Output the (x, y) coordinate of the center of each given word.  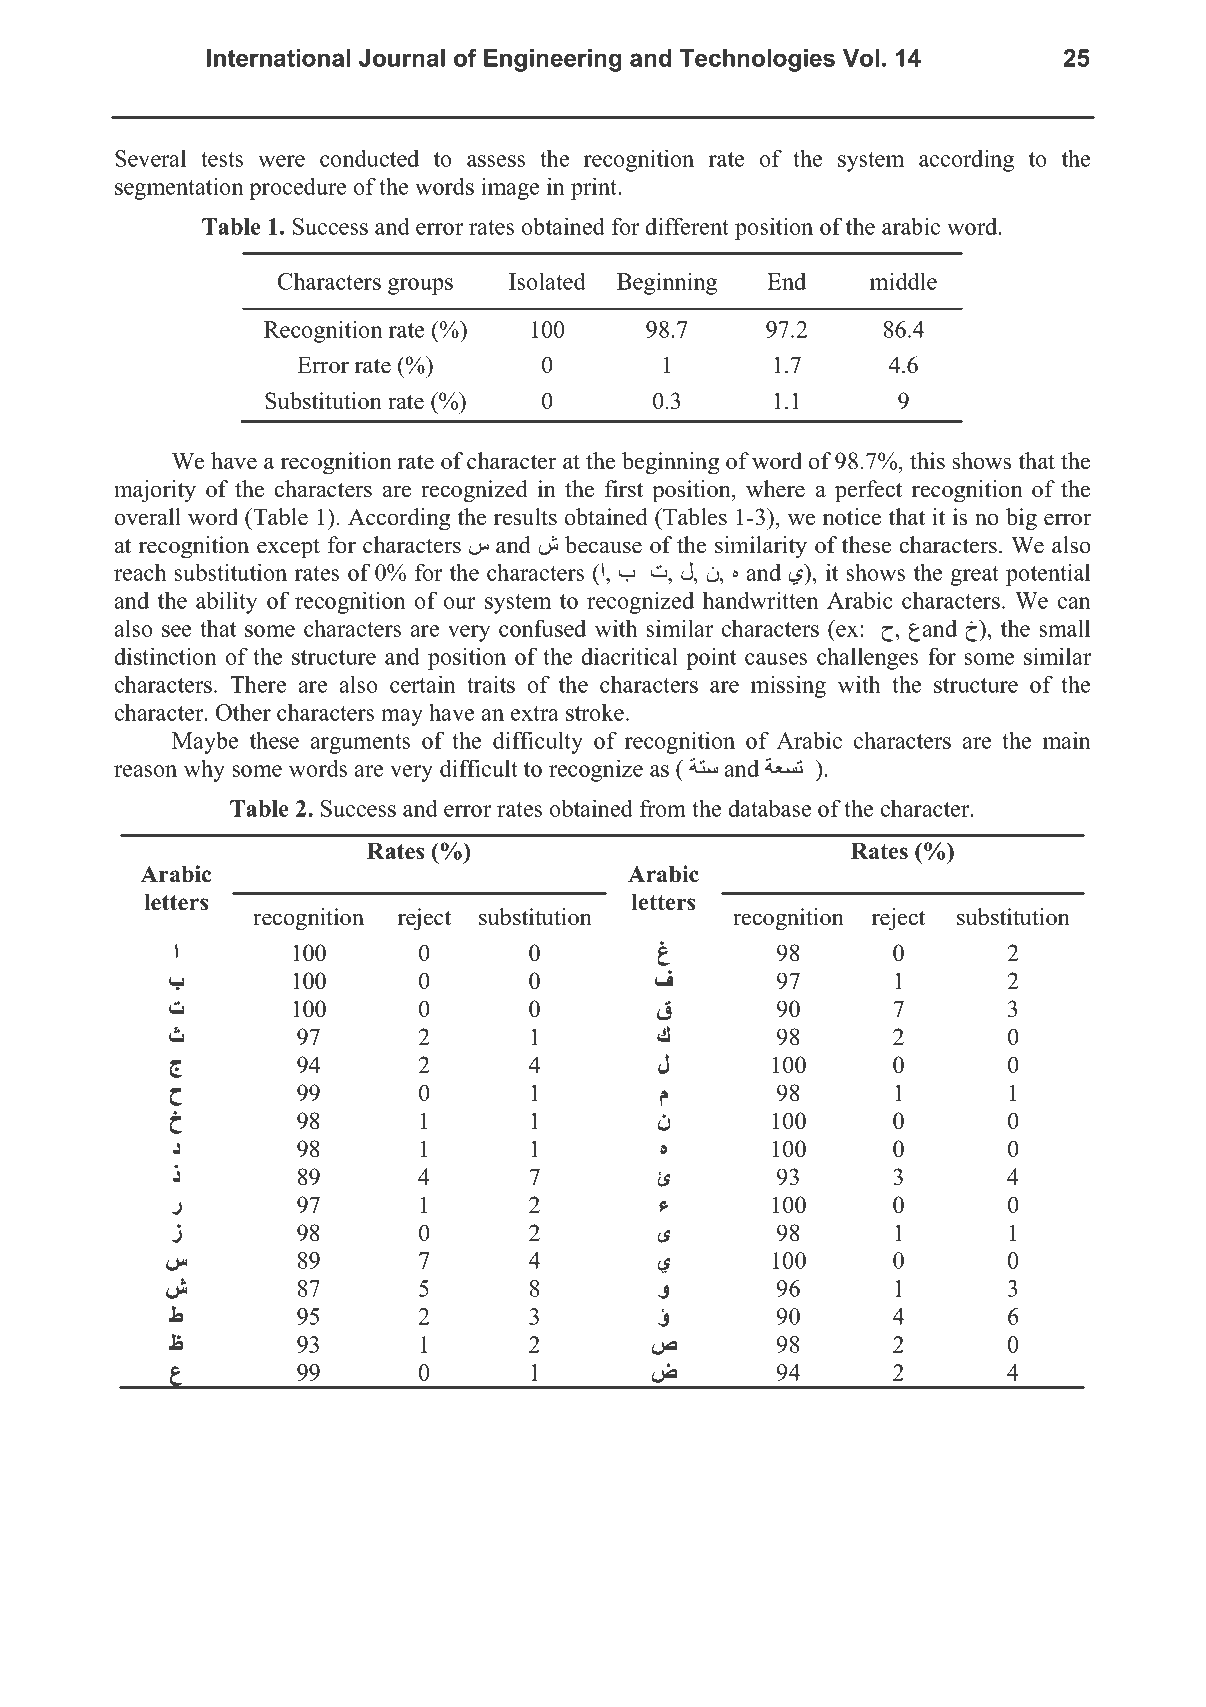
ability (227, 602)
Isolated (547, 281)
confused (542, 628)
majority (155, 491)
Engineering (553, 60)
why (204, 770)
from (663, 808)
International (278, 58)
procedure (297, 188)
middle (903, 281)
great (974, 576)
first (624, 489)
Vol (861, 58)
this (927, 461)
